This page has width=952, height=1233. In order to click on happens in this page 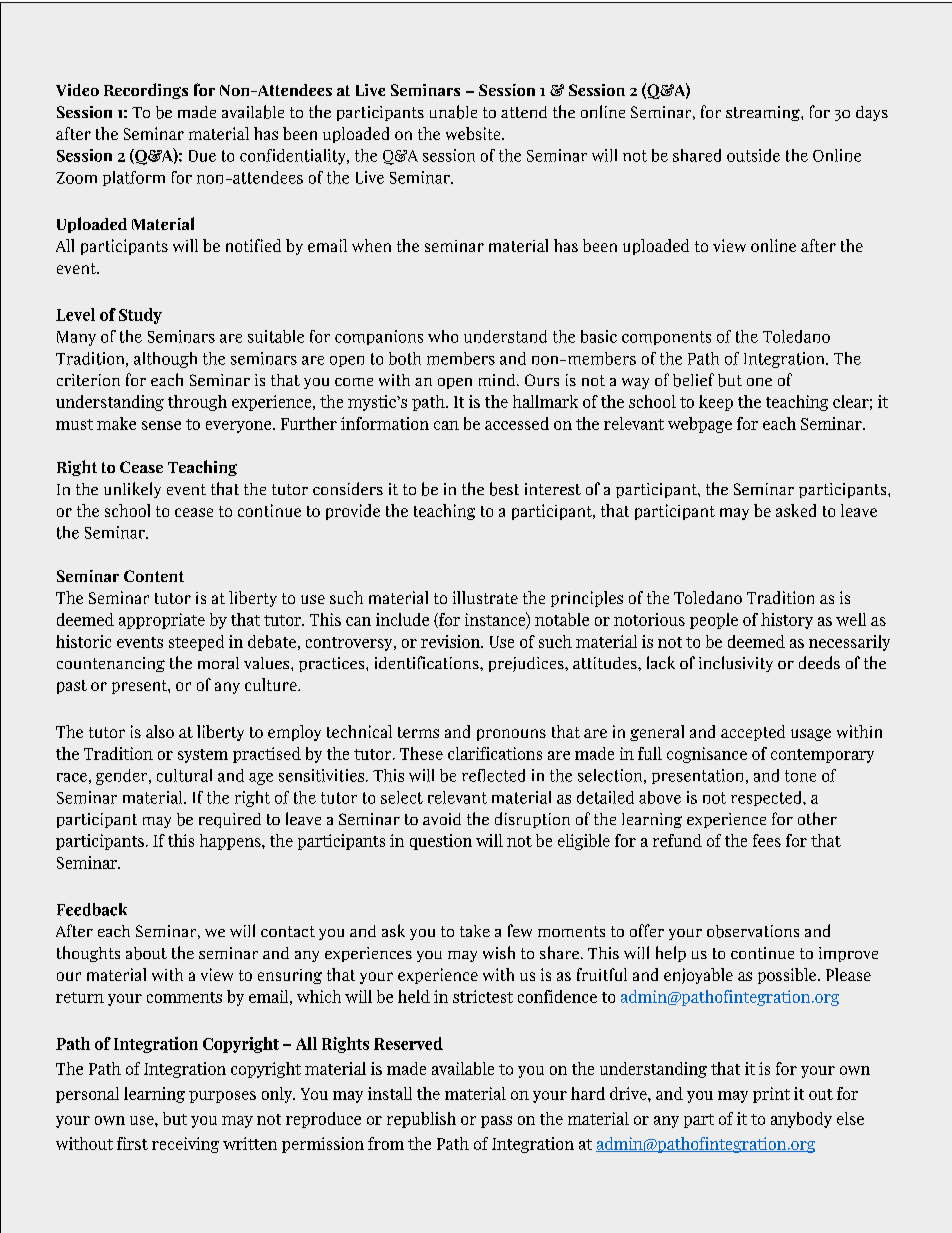, I will do `click(231, 842)`.
